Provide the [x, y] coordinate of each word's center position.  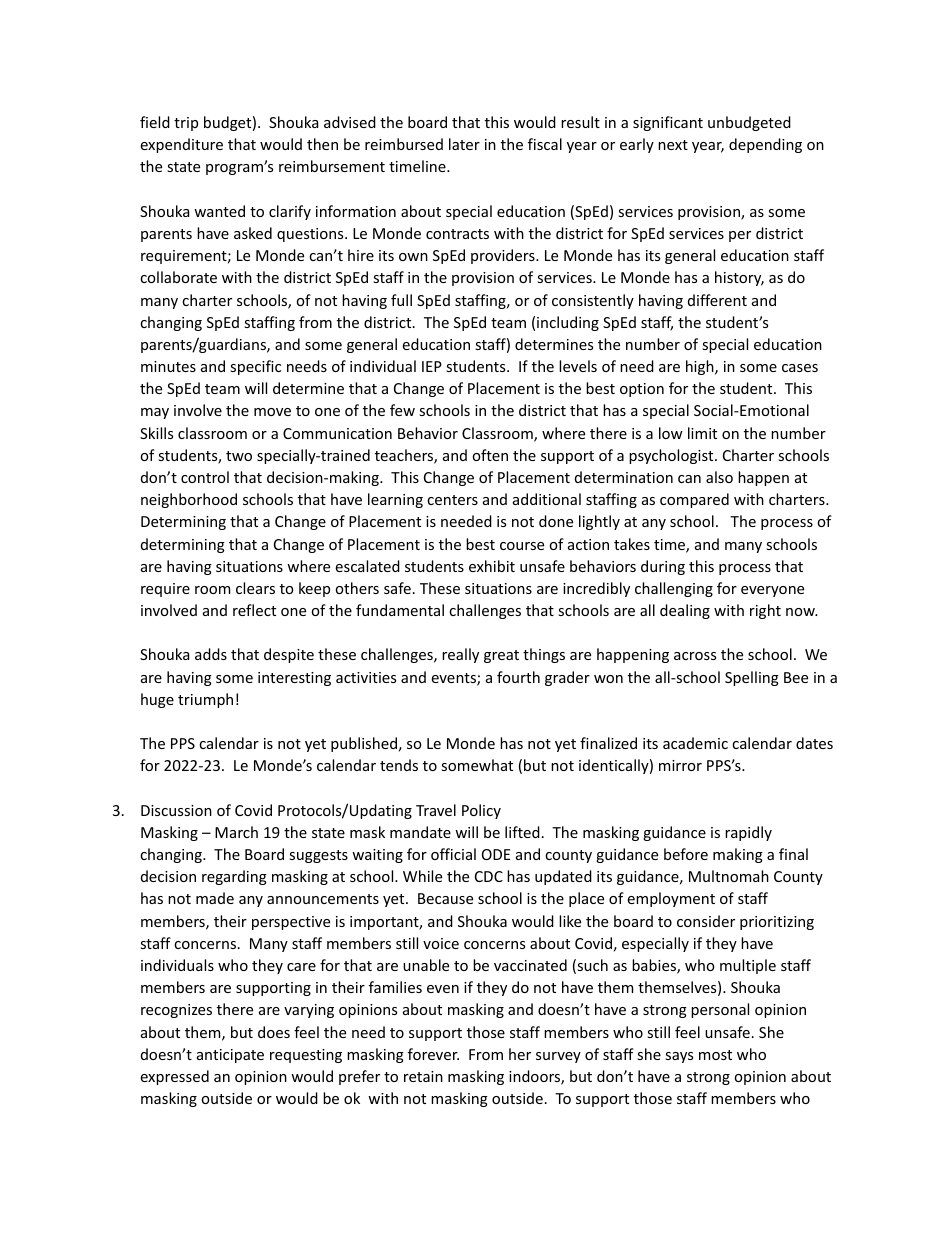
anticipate [230, 1056]
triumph [205, 700]
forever [433, 1054]
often [490, 455]
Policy [481, 811]
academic [695, 743]
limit [702, 433]
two [239, 456]
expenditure [181, 145]
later [464, 144]
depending [765, 145]
